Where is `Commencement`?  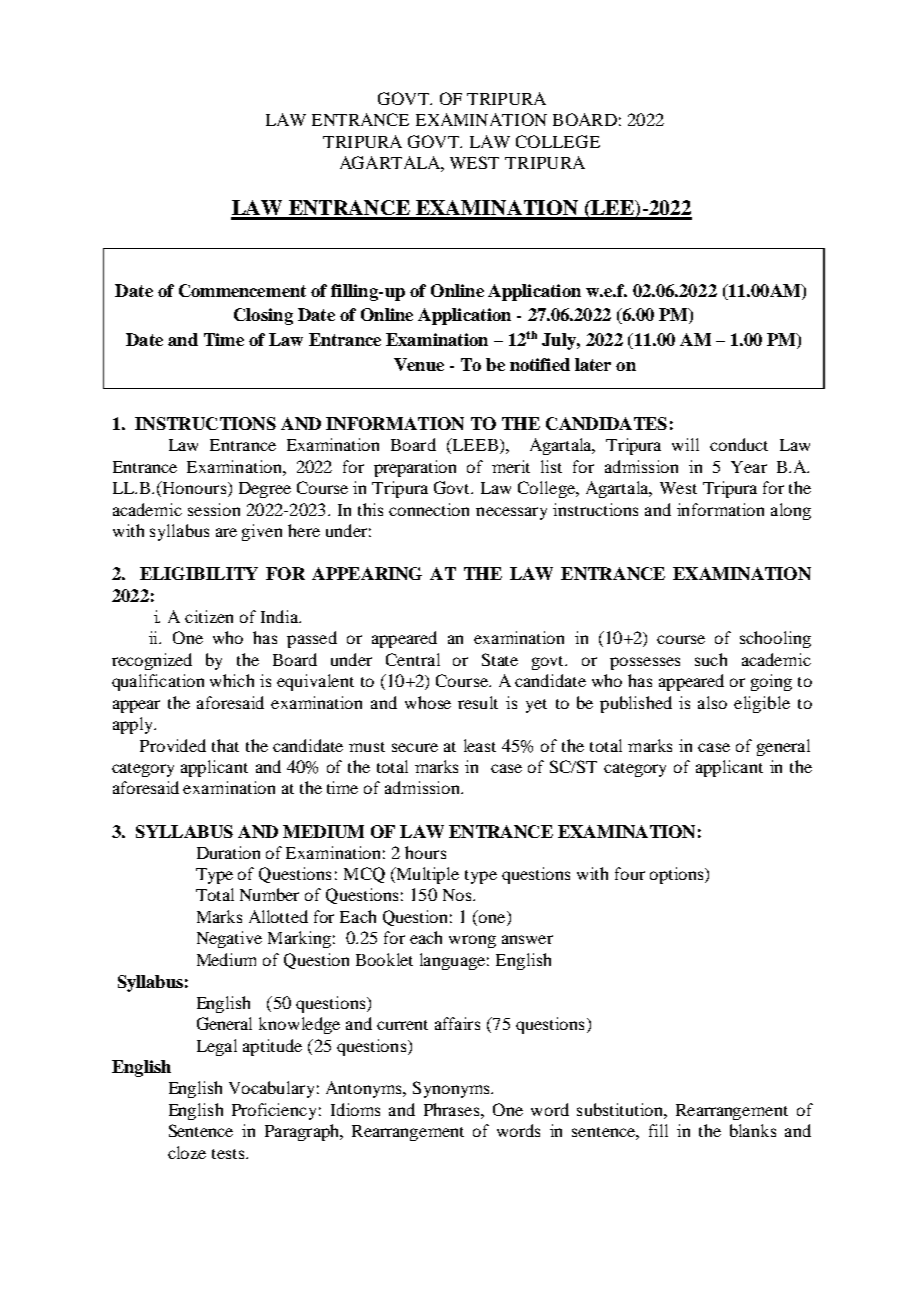 Commencement is located at coordinates (242, 290).
